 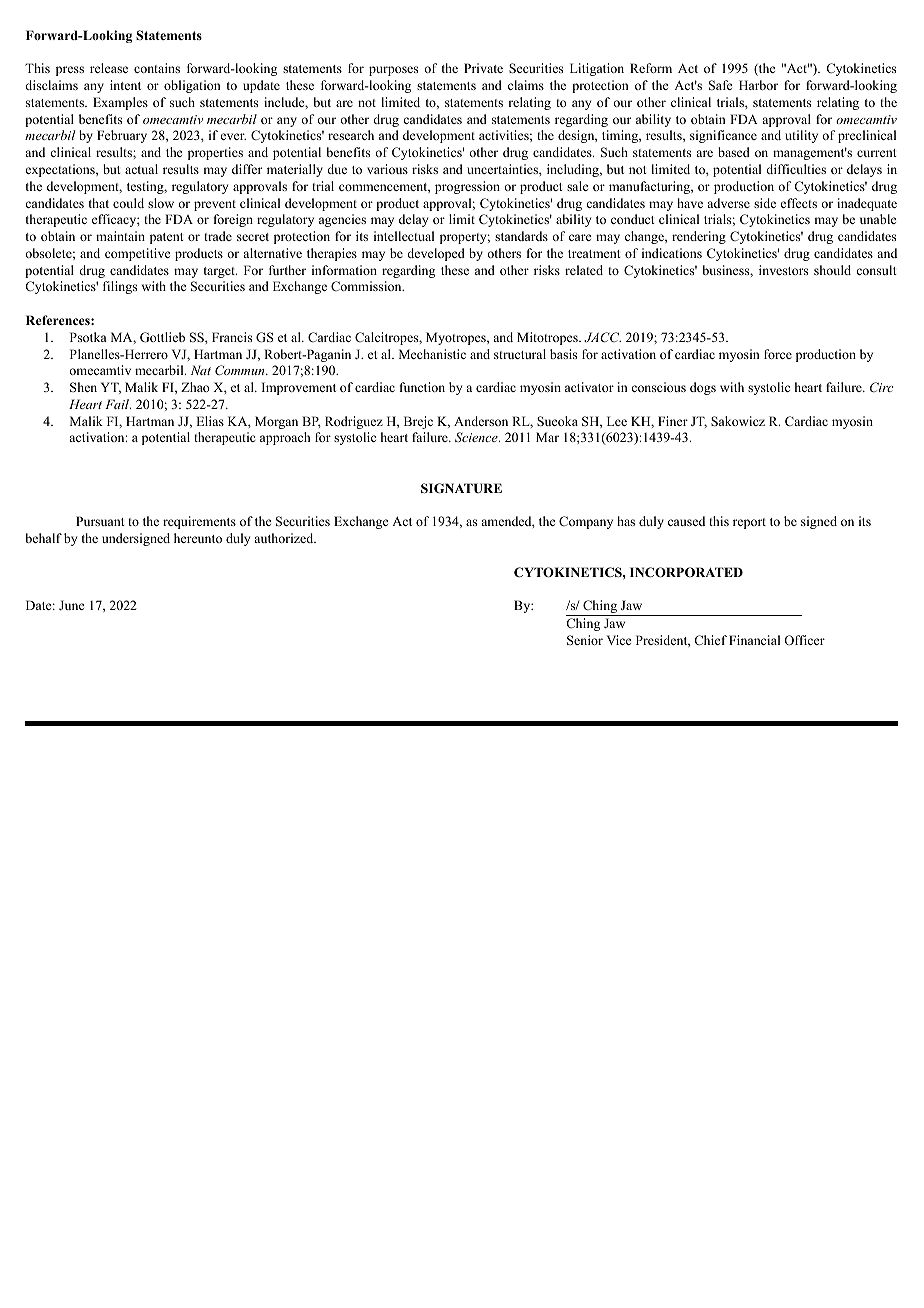 I want to click on intent, so click(x=125, y=85).
